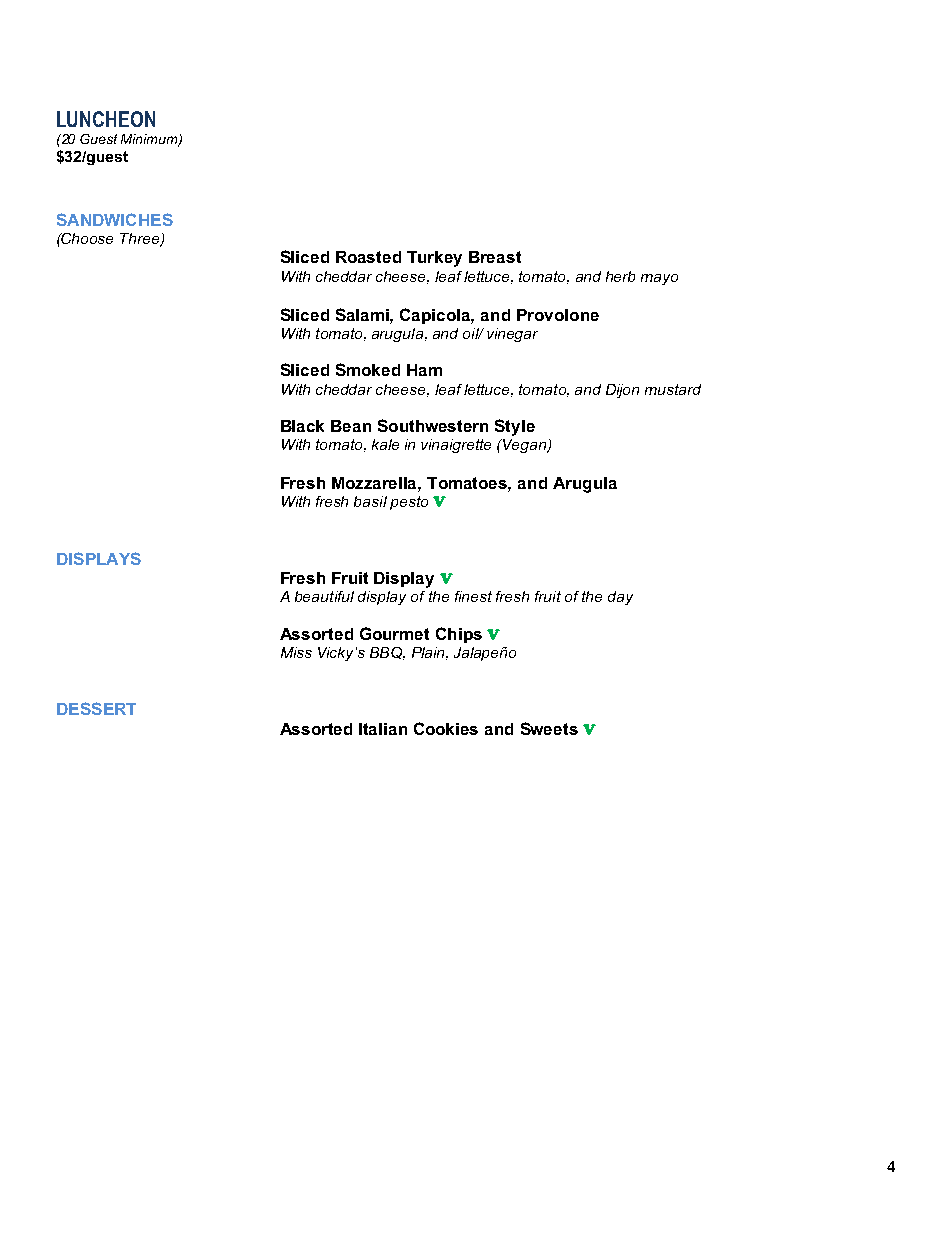  Describe the element at coordinates (370, 501) in the image. I see `basil` at that location.
